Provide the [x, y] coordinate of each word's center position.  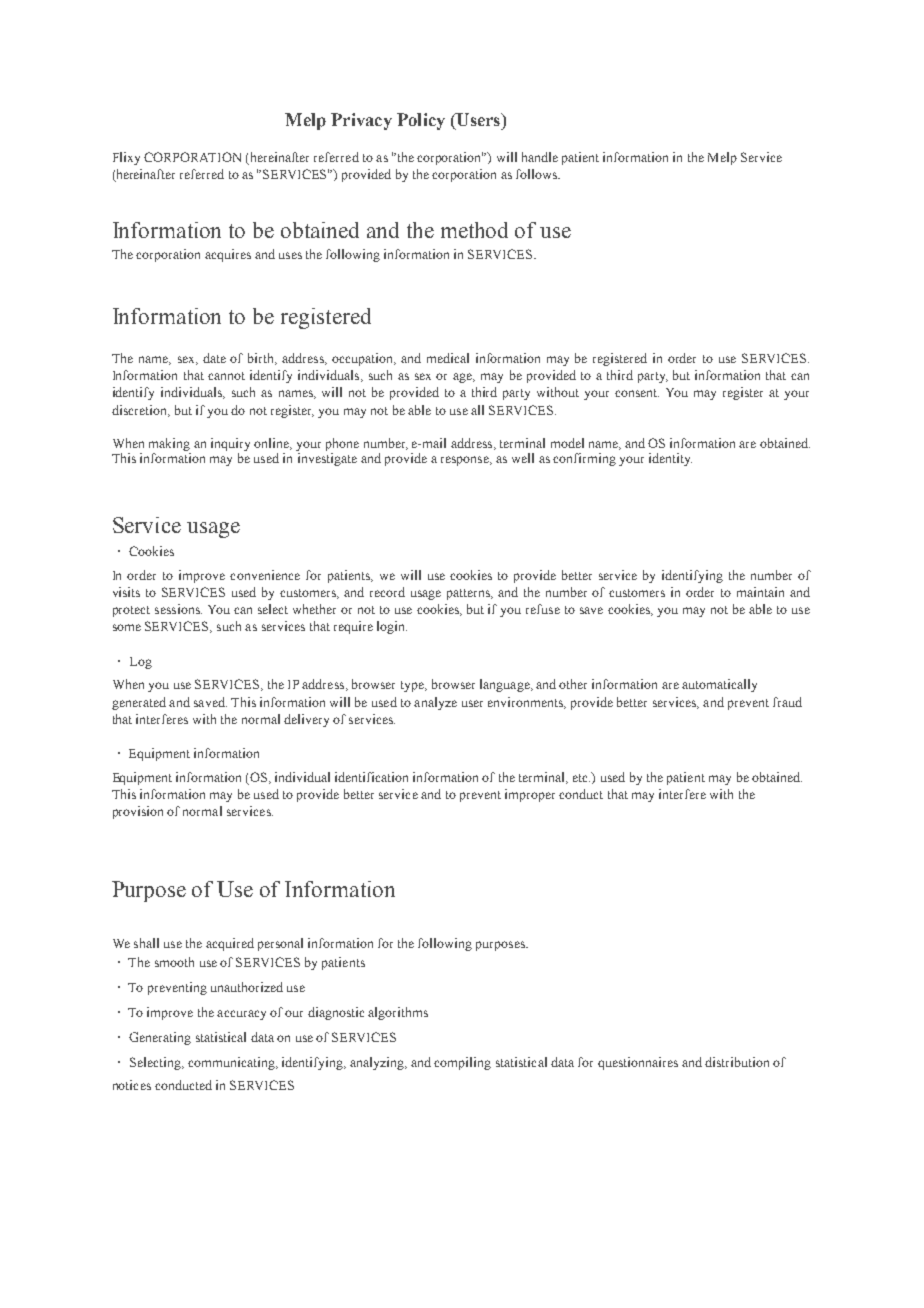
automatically [719, 685]
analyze [435, 703]
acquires [228, 255]
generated [139, 703]
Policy [421, 121]
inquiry [230, 444]
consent [637, 393]
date [214, 358]
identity [670, 459]
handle [540, 157]
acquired [230, 944]
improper [530, 795]
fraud [787, 702]
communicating [232, 1063]
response [466, 461]
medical [448, 358]
